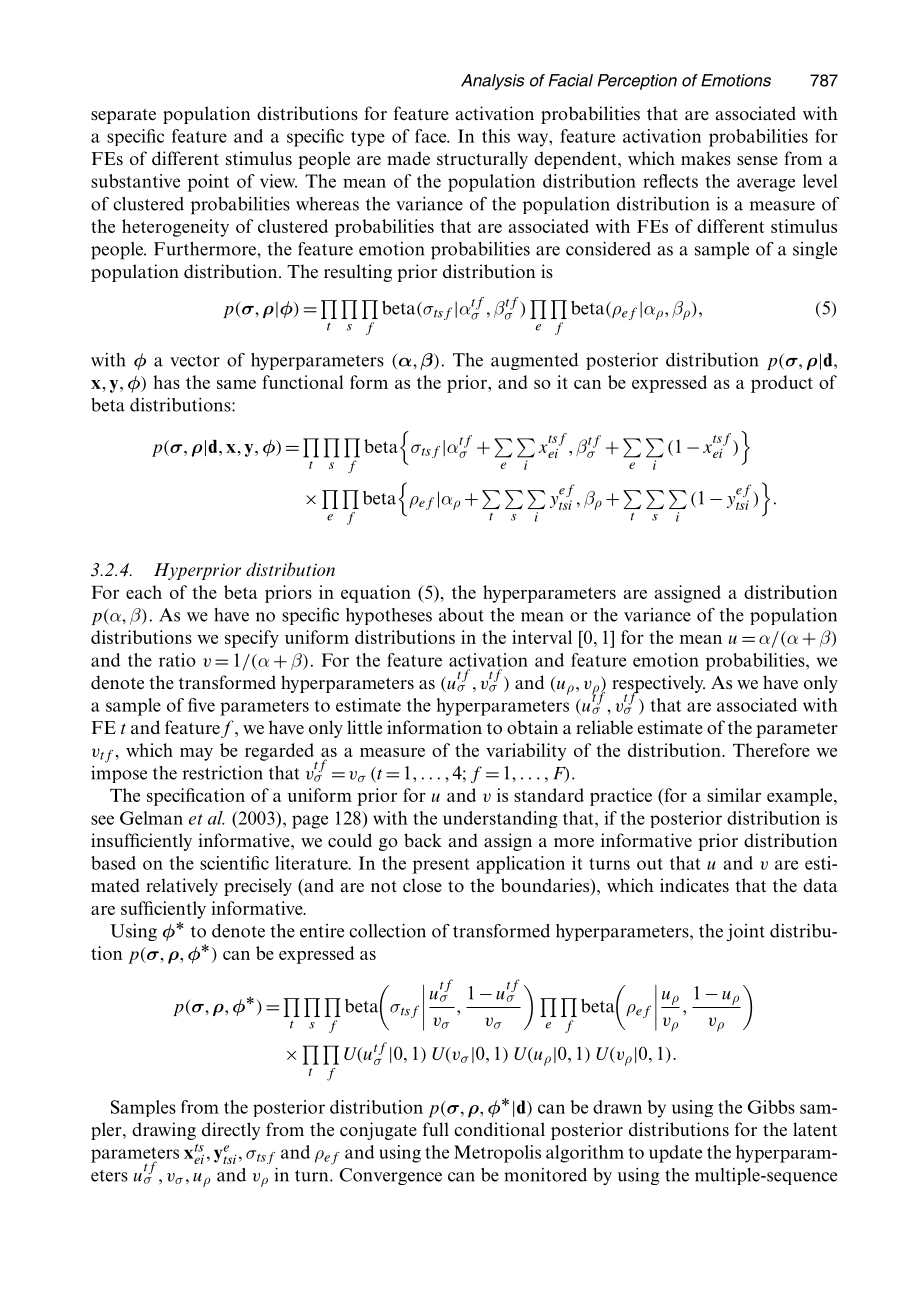 The height and width of the screenshot is (1316, 916). Describe the element at coordinates (231, 1131) in the screenshot. I see `directly` at that location.
